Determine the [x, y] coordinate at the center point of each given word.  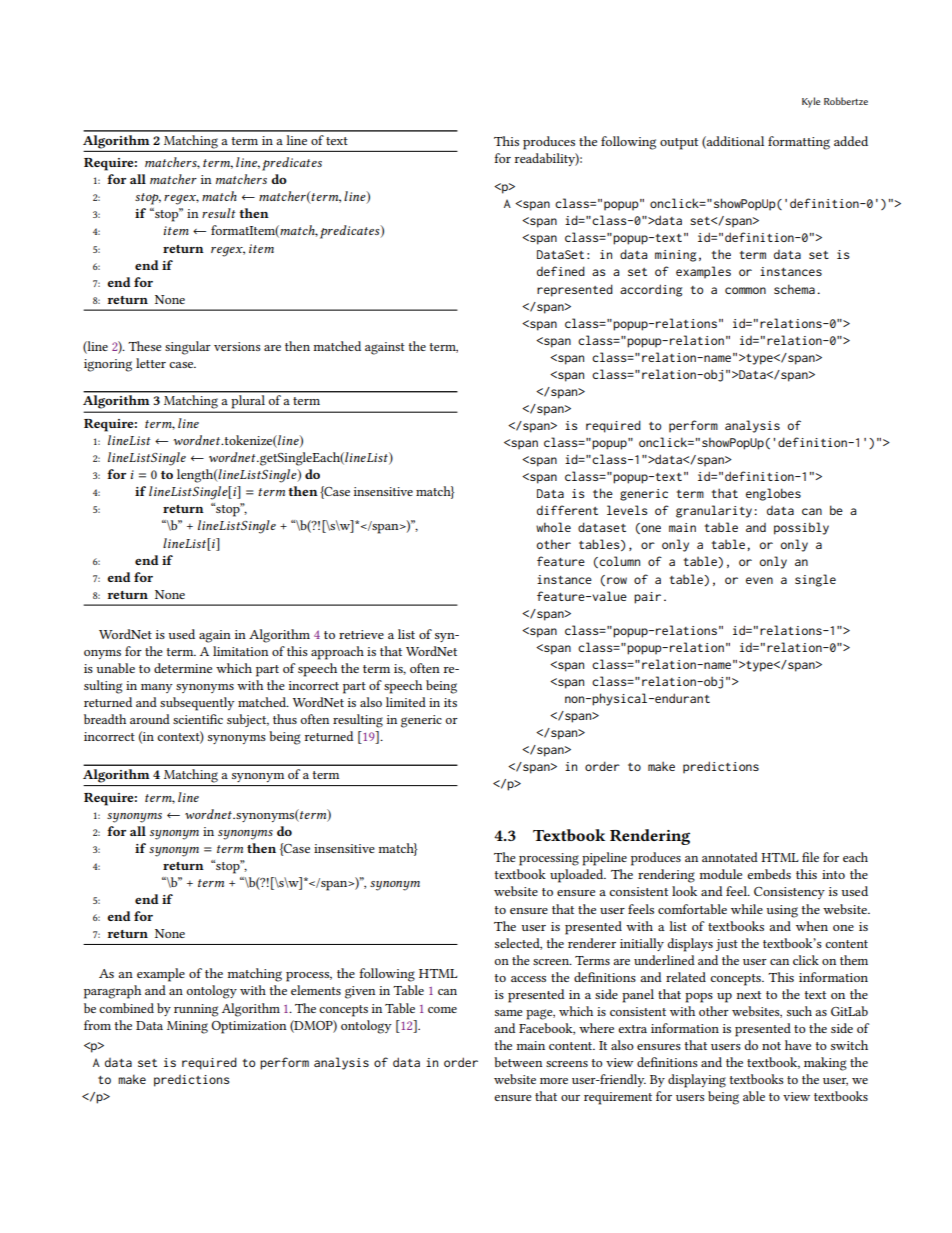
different [567, 510]
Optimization [249, 1027]
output [679, 144]
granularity [715, 511]
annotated [730, 857]
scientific [198, 719]
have [798, 1045]
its [450, 702]
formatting [799, 143]
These [145, 346]
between [518, 1062]
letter [151, 363]
